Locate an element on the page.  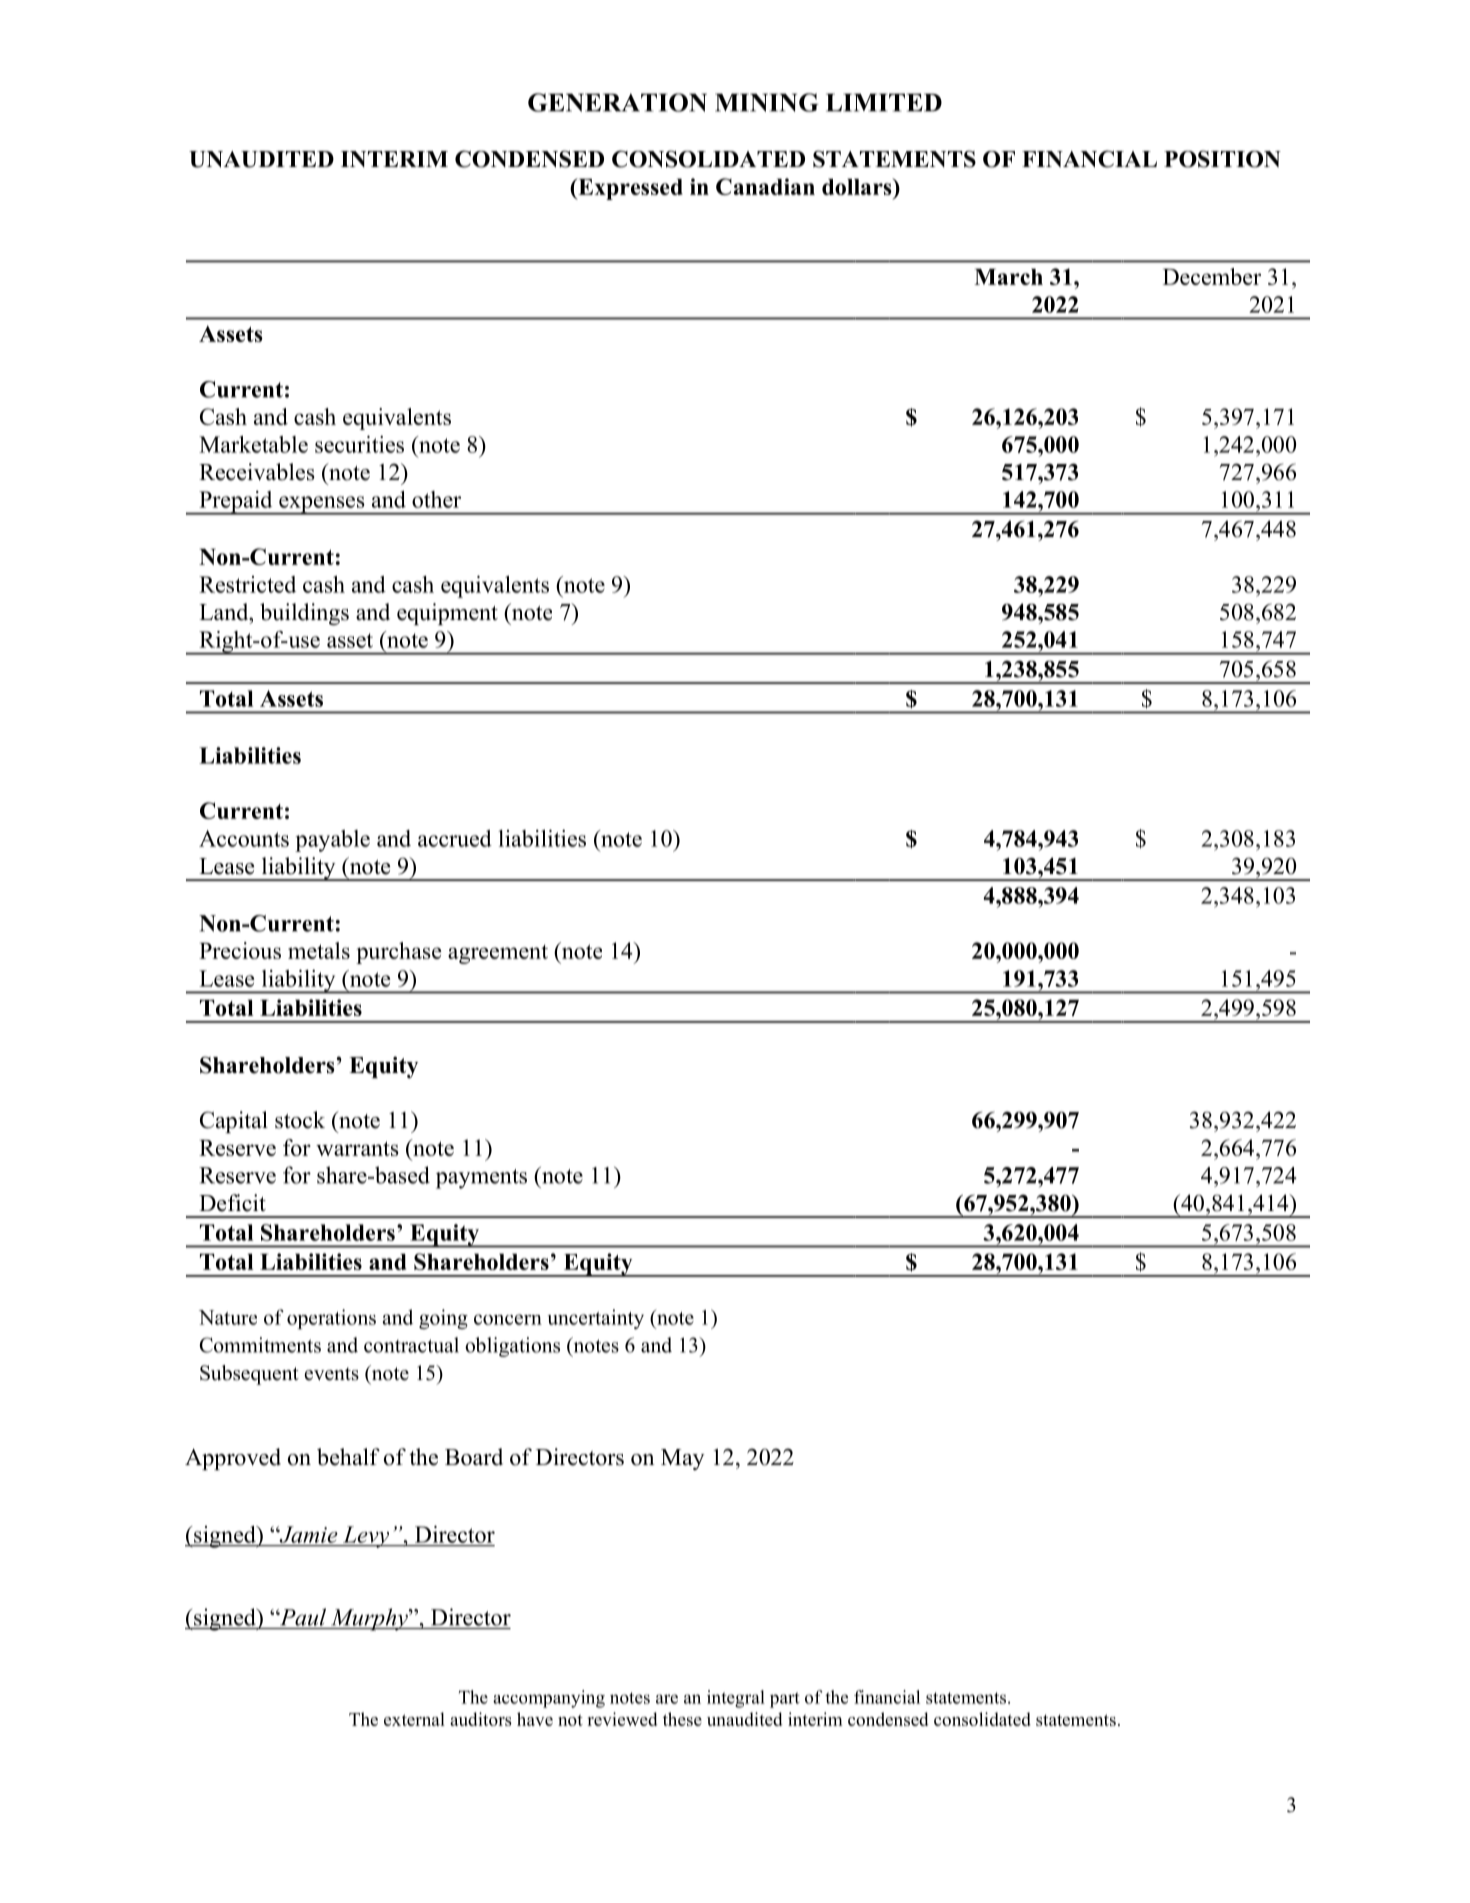
Canadian is located at coordinates (765, 186).
